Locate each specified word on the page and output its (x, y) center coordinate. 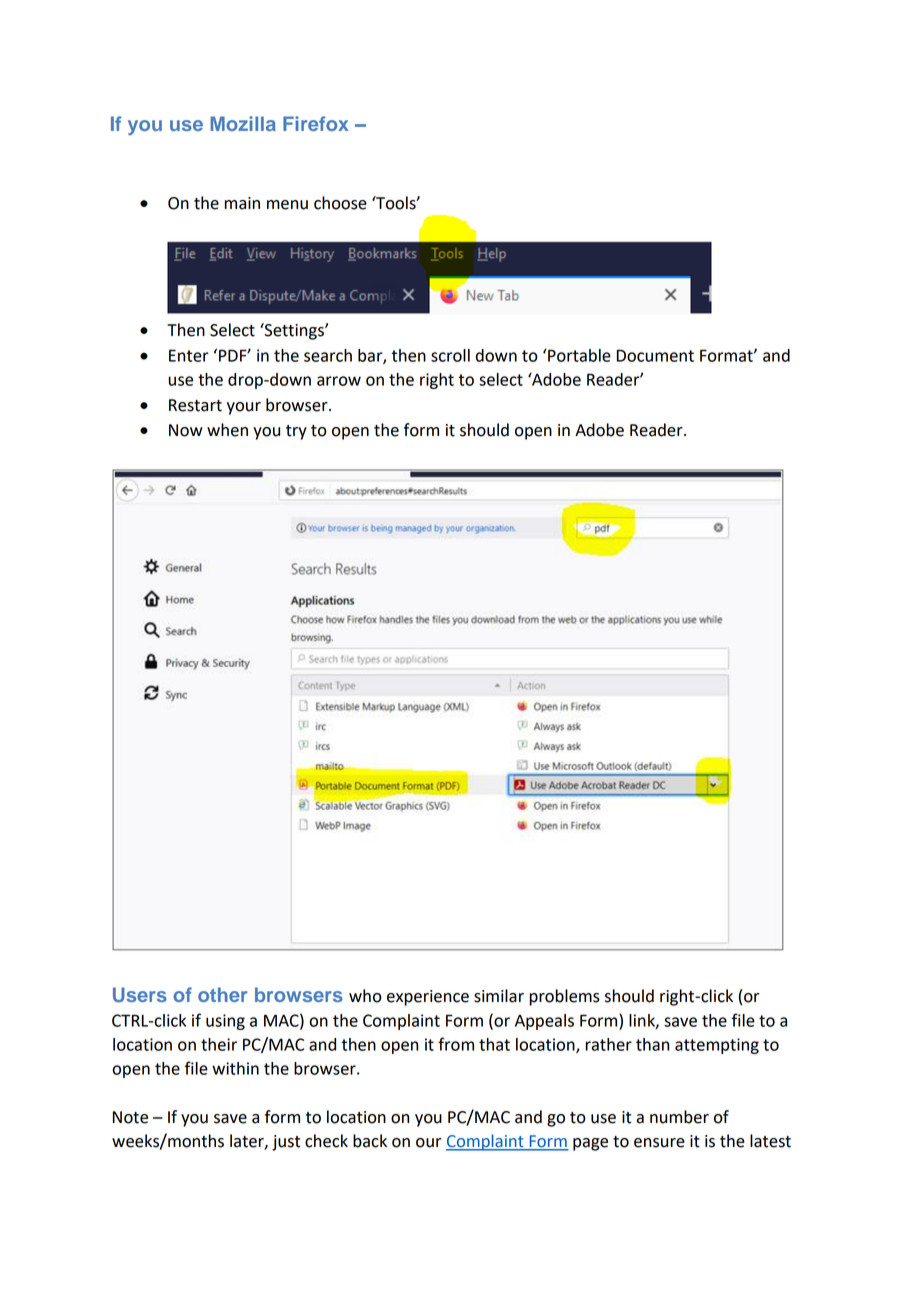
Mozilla (243, 123)
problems (564, 997)
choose (340, 203)
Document (655, 355)
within (235, 1068)
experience (428, 998)
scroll (450, 355)
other (222, 994)
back (370, 1141)
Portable (578, 355)
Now (186, 430)
